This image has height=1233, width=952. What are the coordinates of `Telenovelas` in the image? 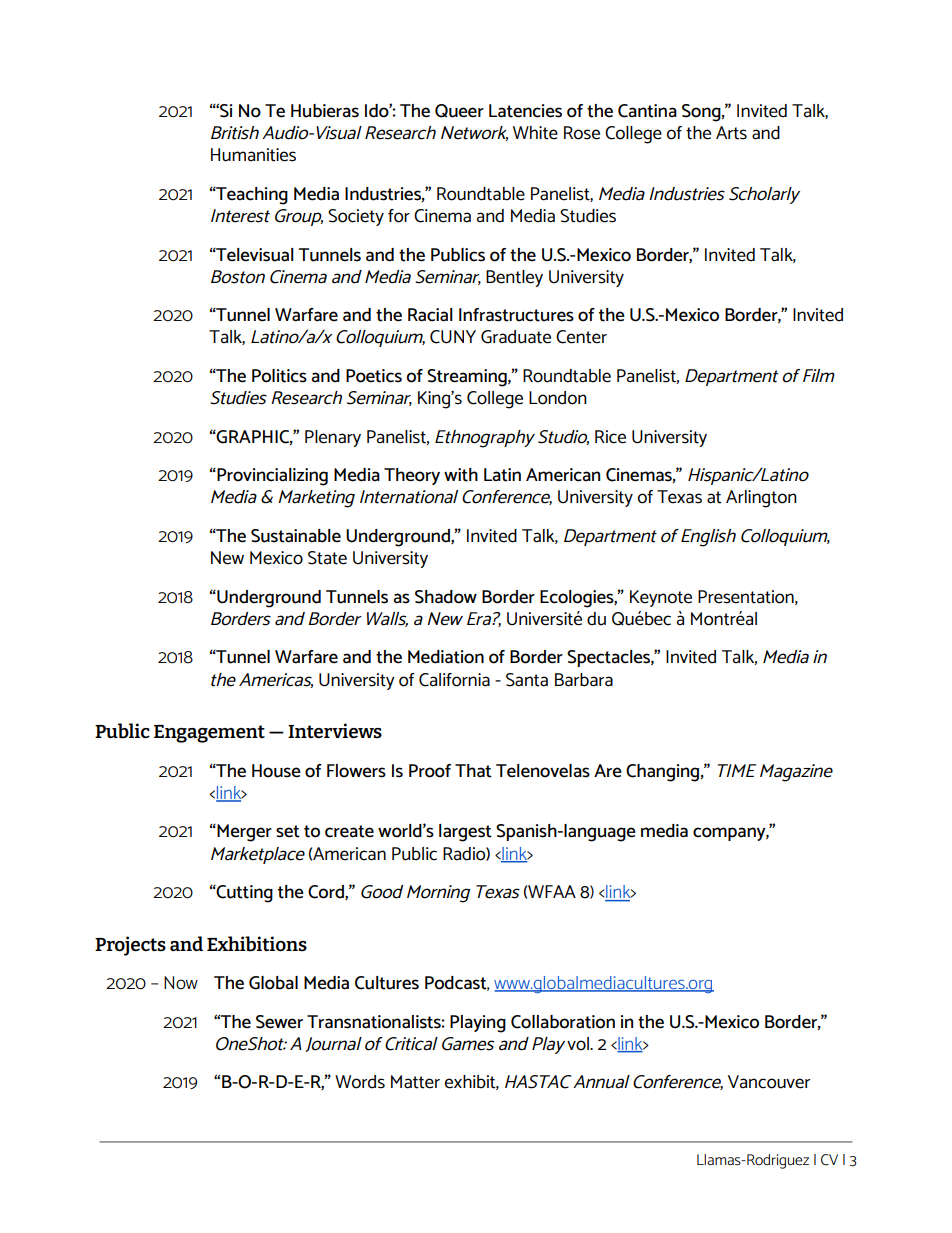 It's located at (543, 771).
